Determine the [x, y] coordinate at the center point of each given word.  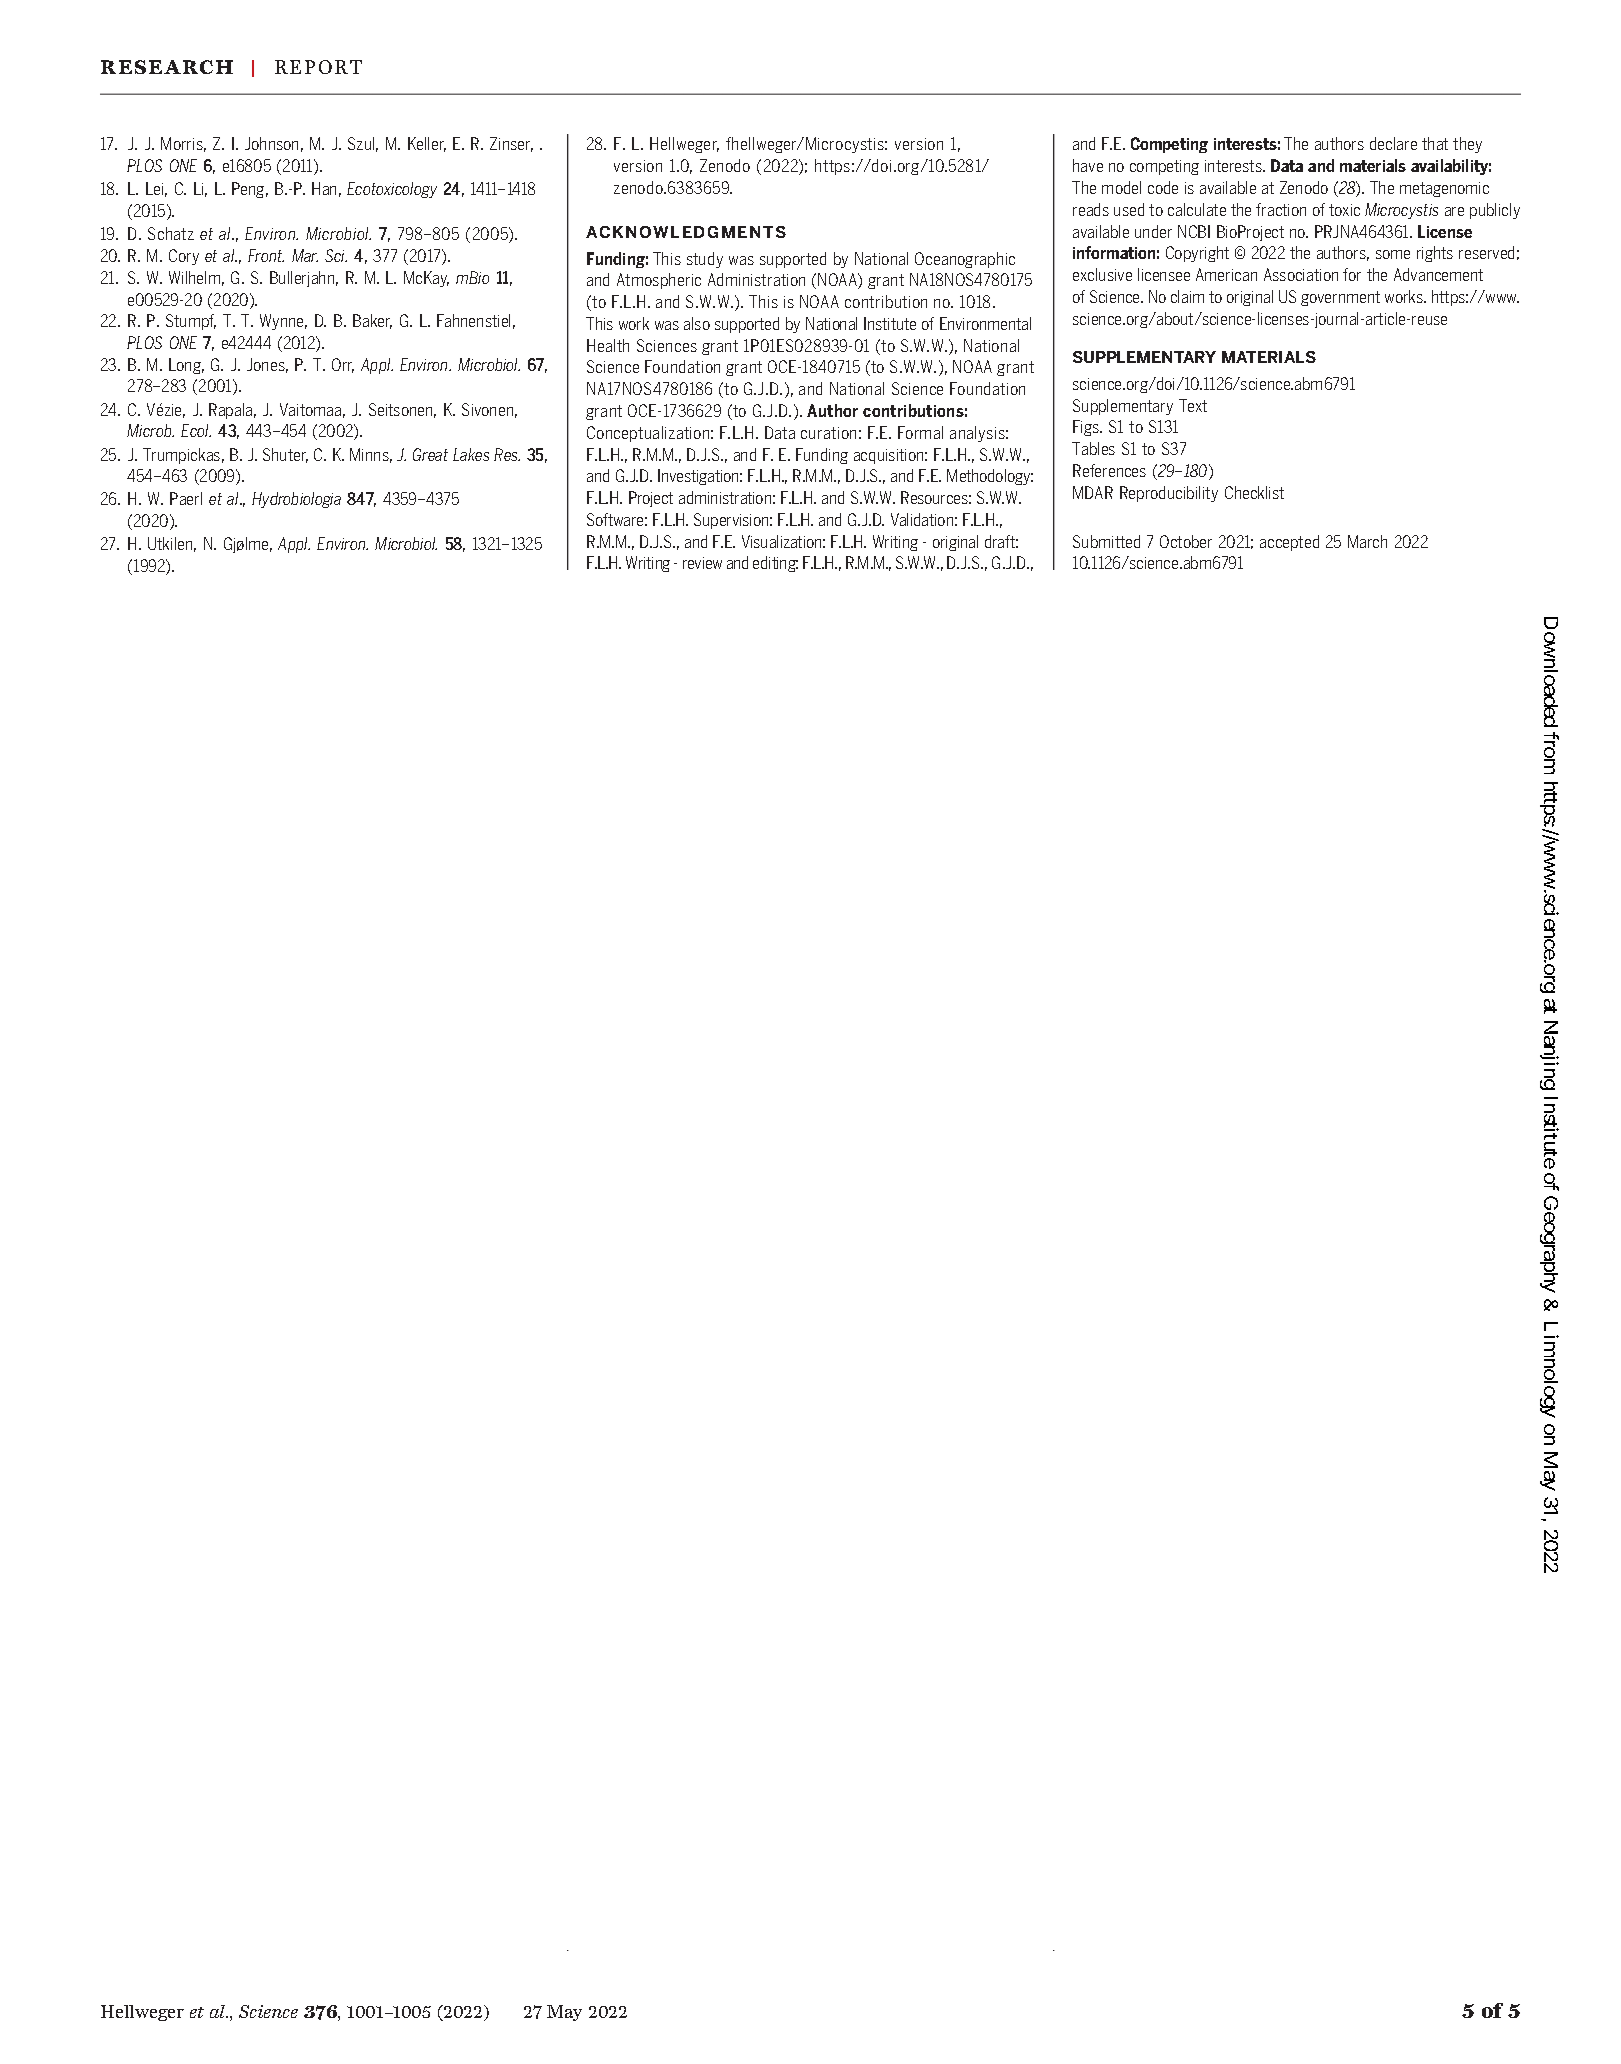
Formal [920, 432]
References [1109, 470]
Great [430, 454]
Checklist [1254, 492]
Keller [427, 144]
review [702, 563]
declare [1393, 143]
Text [1193, 405]
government [1340, 298]
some [1393, 254]
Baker [372, 321]
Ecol [196, 430]
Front [266, 255]
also [697, 323]
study [705, 260]
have [1088, 165]
